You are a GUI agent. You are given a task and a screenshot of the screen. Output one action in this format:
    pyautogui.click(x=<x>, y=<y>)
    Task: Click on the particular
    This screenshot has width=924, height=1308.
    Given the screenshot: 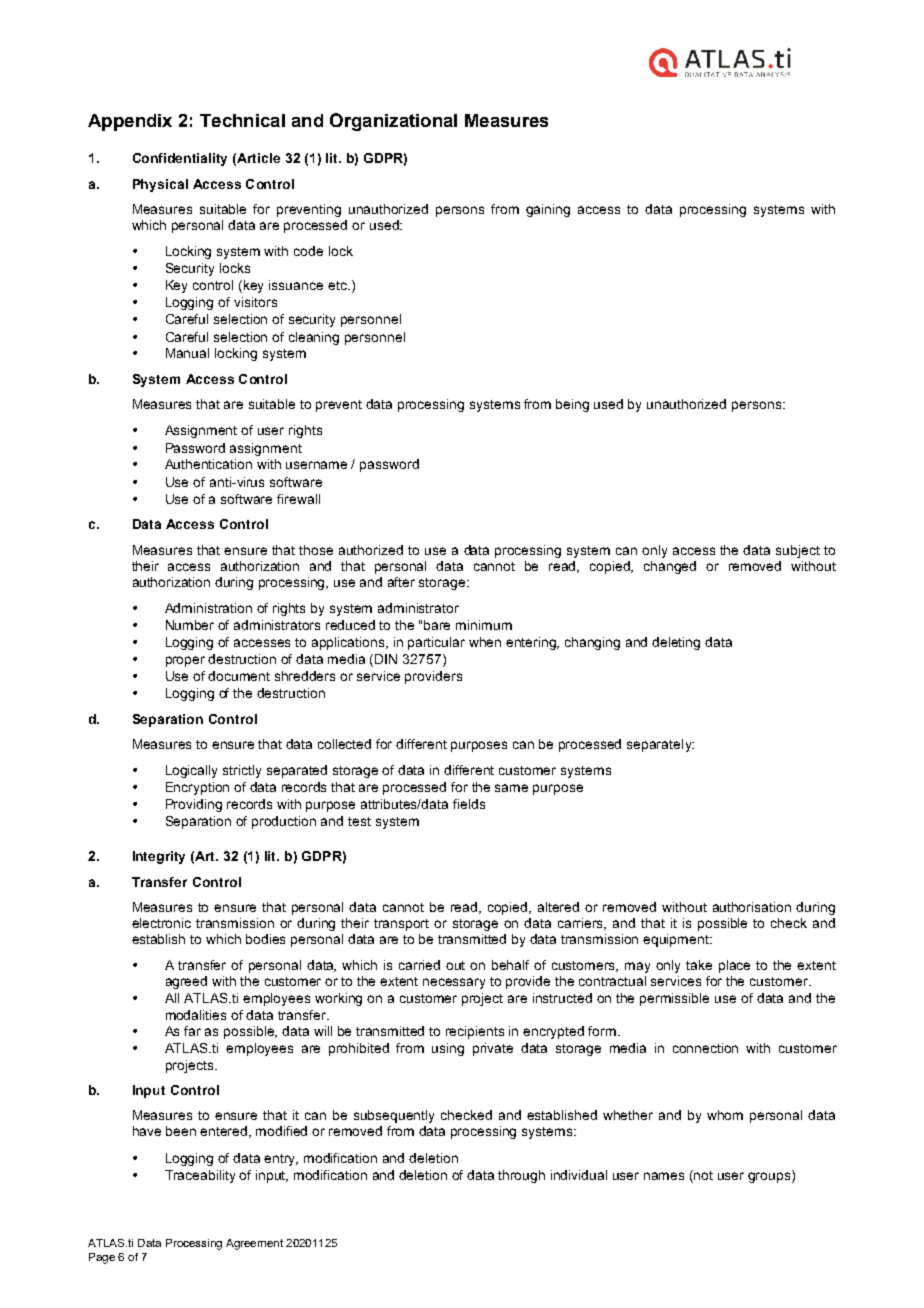 What is the action you would take?
    pyautogui.click(x=436, y=643)
